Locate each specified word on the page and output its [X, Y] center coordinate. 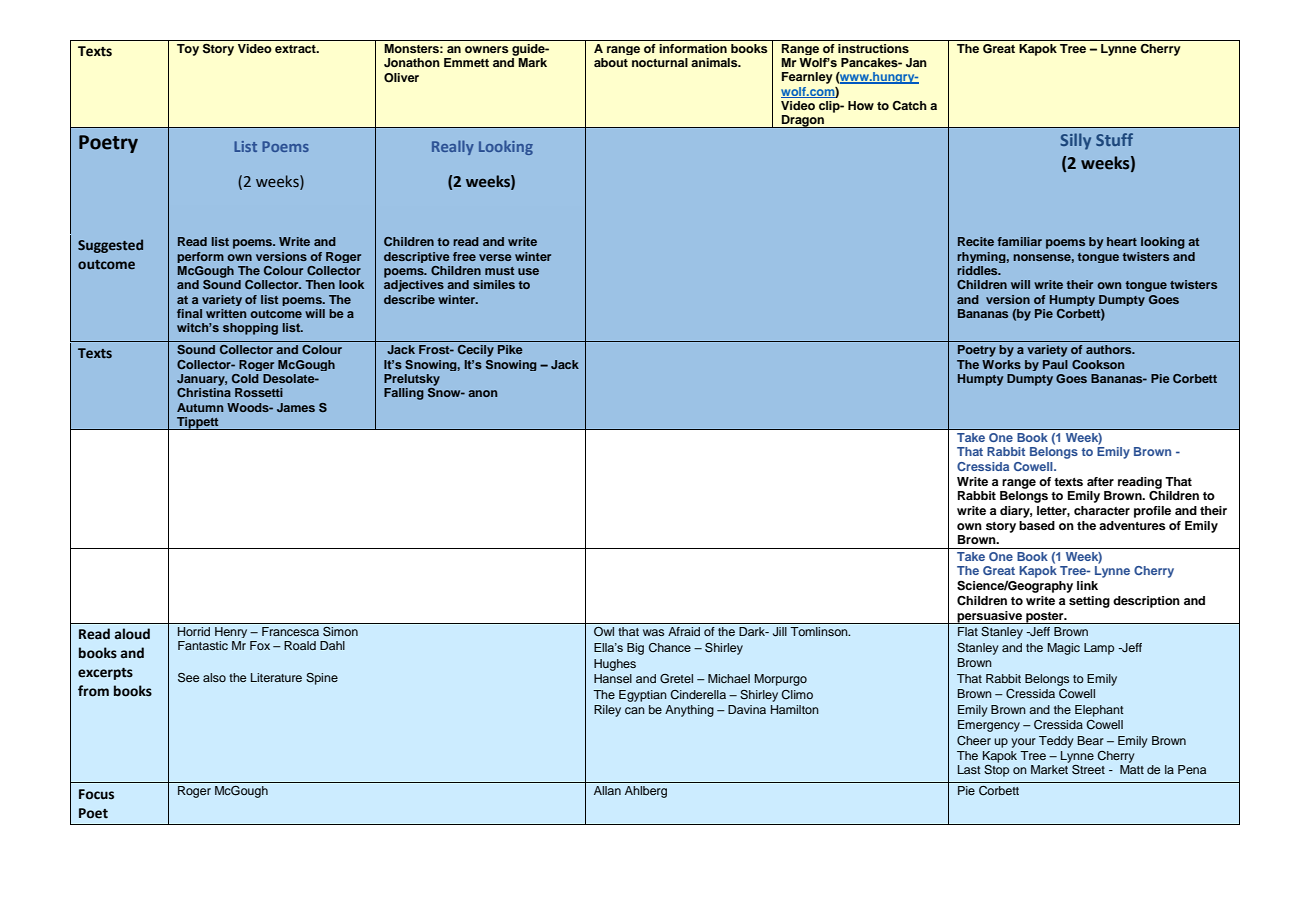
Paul [1055, 364]
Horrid [194, 631]
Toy [188, 50]
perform [200, 257]
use [528, 271]
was [653, 632]
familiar [1019, 241]
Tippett [198, 423]
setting [1089, 602]
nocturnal [660, 62]
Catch [909, 106]
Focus [96, 794]
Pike [510, 349]
